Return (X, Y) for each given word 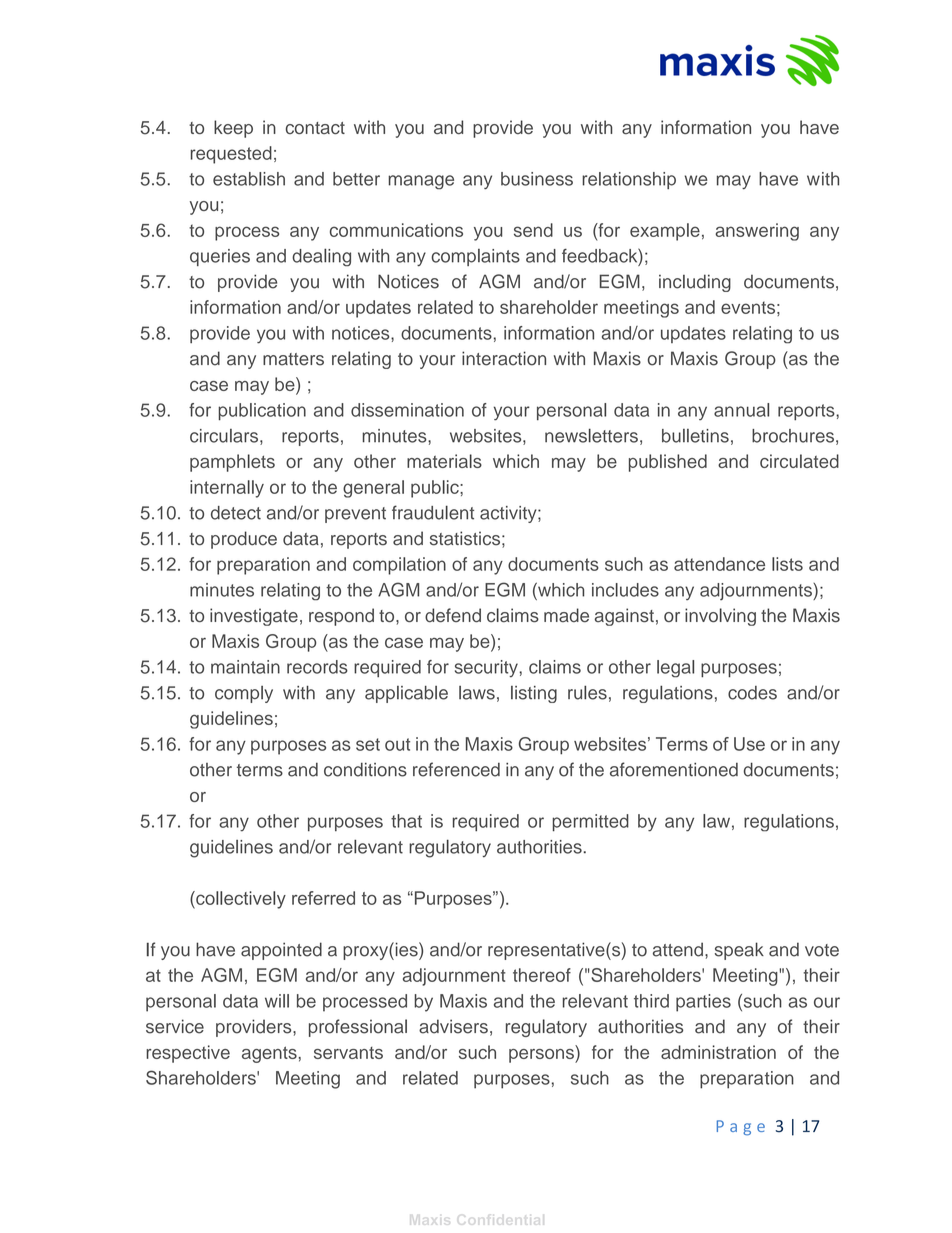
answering (757, 232)
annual (741, 410)
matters (293, 359)
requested (231, 155)
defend (453, 615)
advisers (453, 1026)
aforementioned (674, 769)
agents (269, 1054)
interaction (504, 358)
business (537, 179)
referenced (456, 769)
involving (720, 617)
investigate (254, 617)
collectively (240, 900)
